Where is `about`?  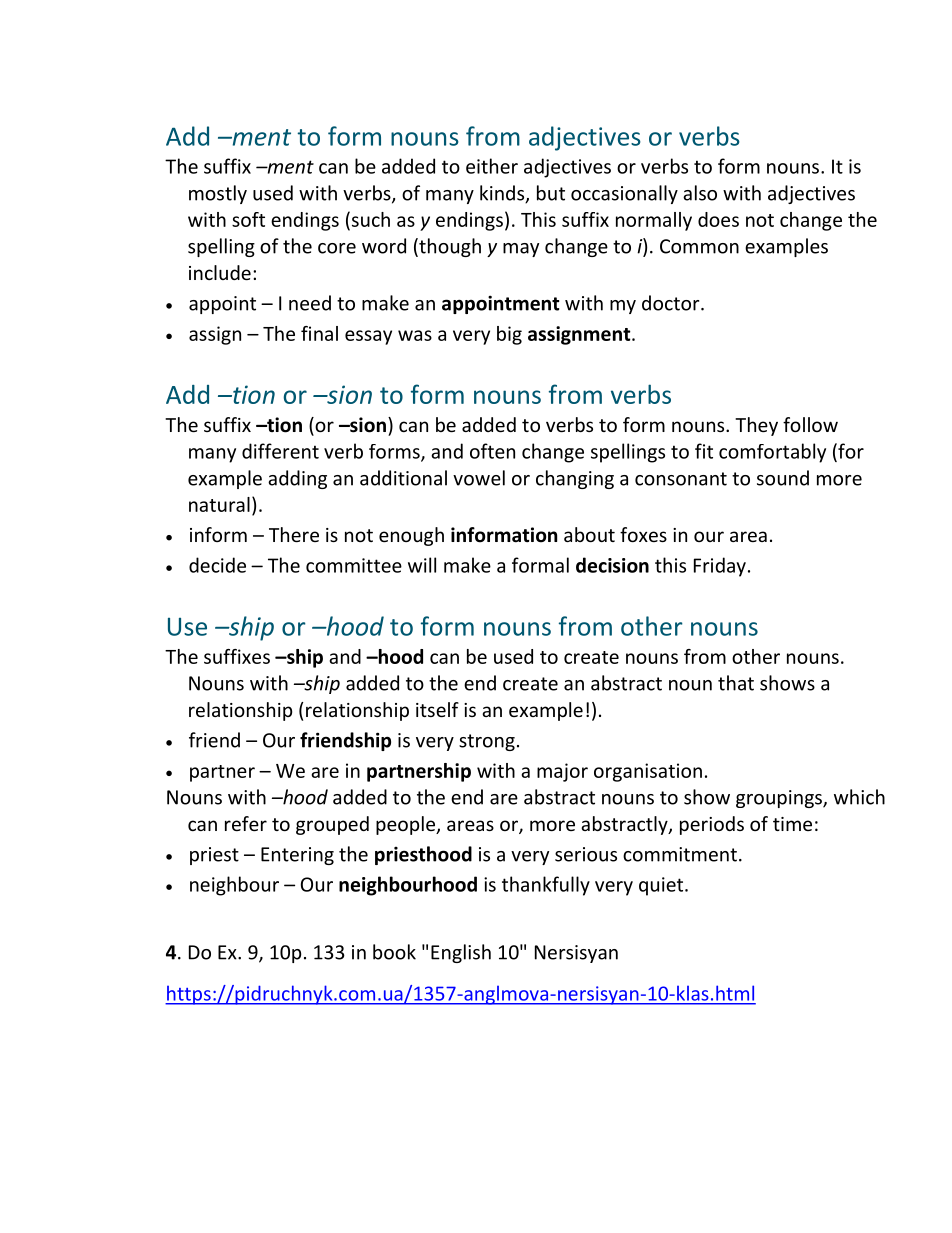
about is located at coordinates (589, 534).
